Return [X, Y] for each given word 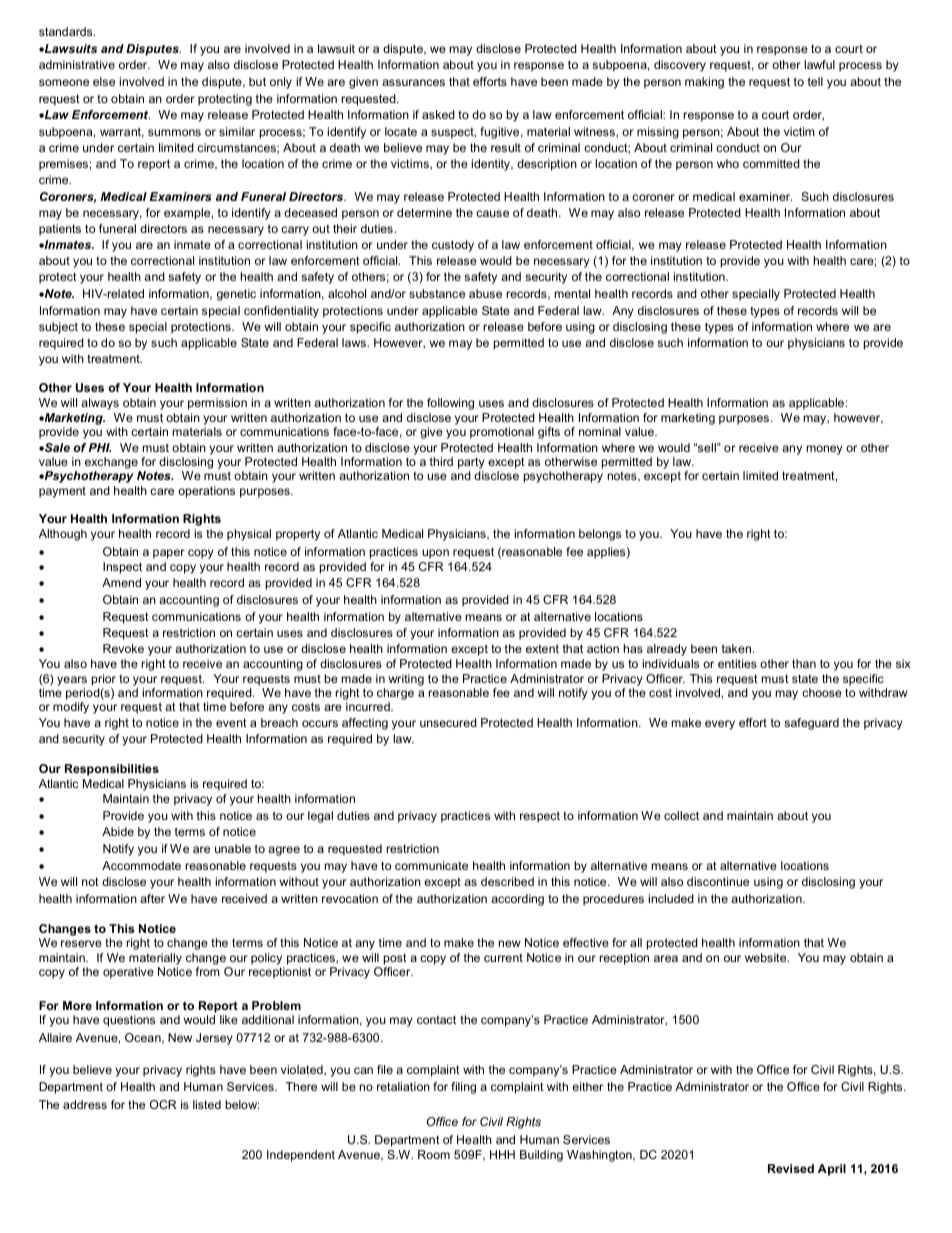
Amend [121, 582]
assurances [413, 82]
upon [435, 554]
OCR [163, 1104]
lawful [819, 64]
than [804, 663]
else [104, 81]
